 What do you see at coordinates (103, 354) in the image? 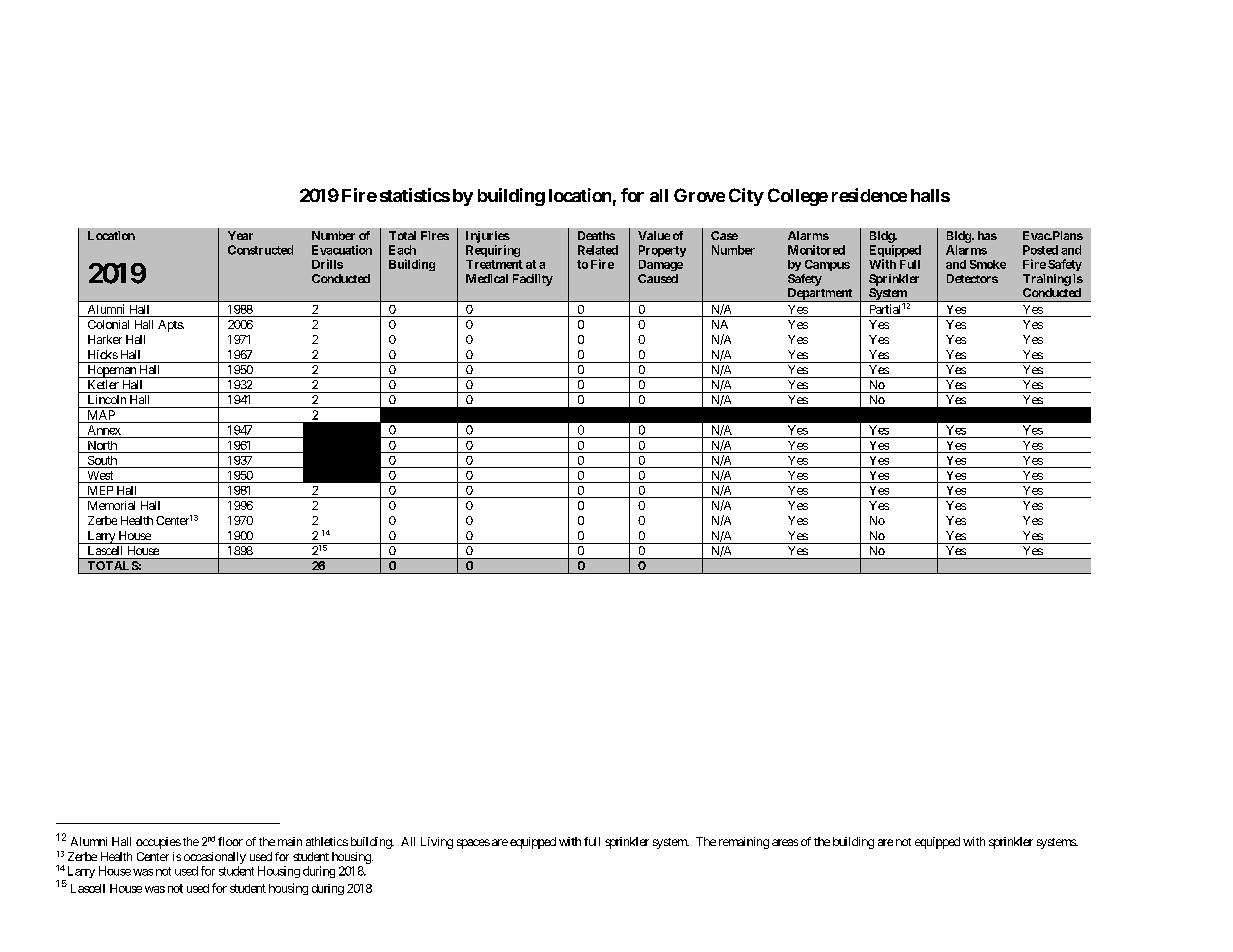
I see `Hicks` at bounding box center [103, 354].
